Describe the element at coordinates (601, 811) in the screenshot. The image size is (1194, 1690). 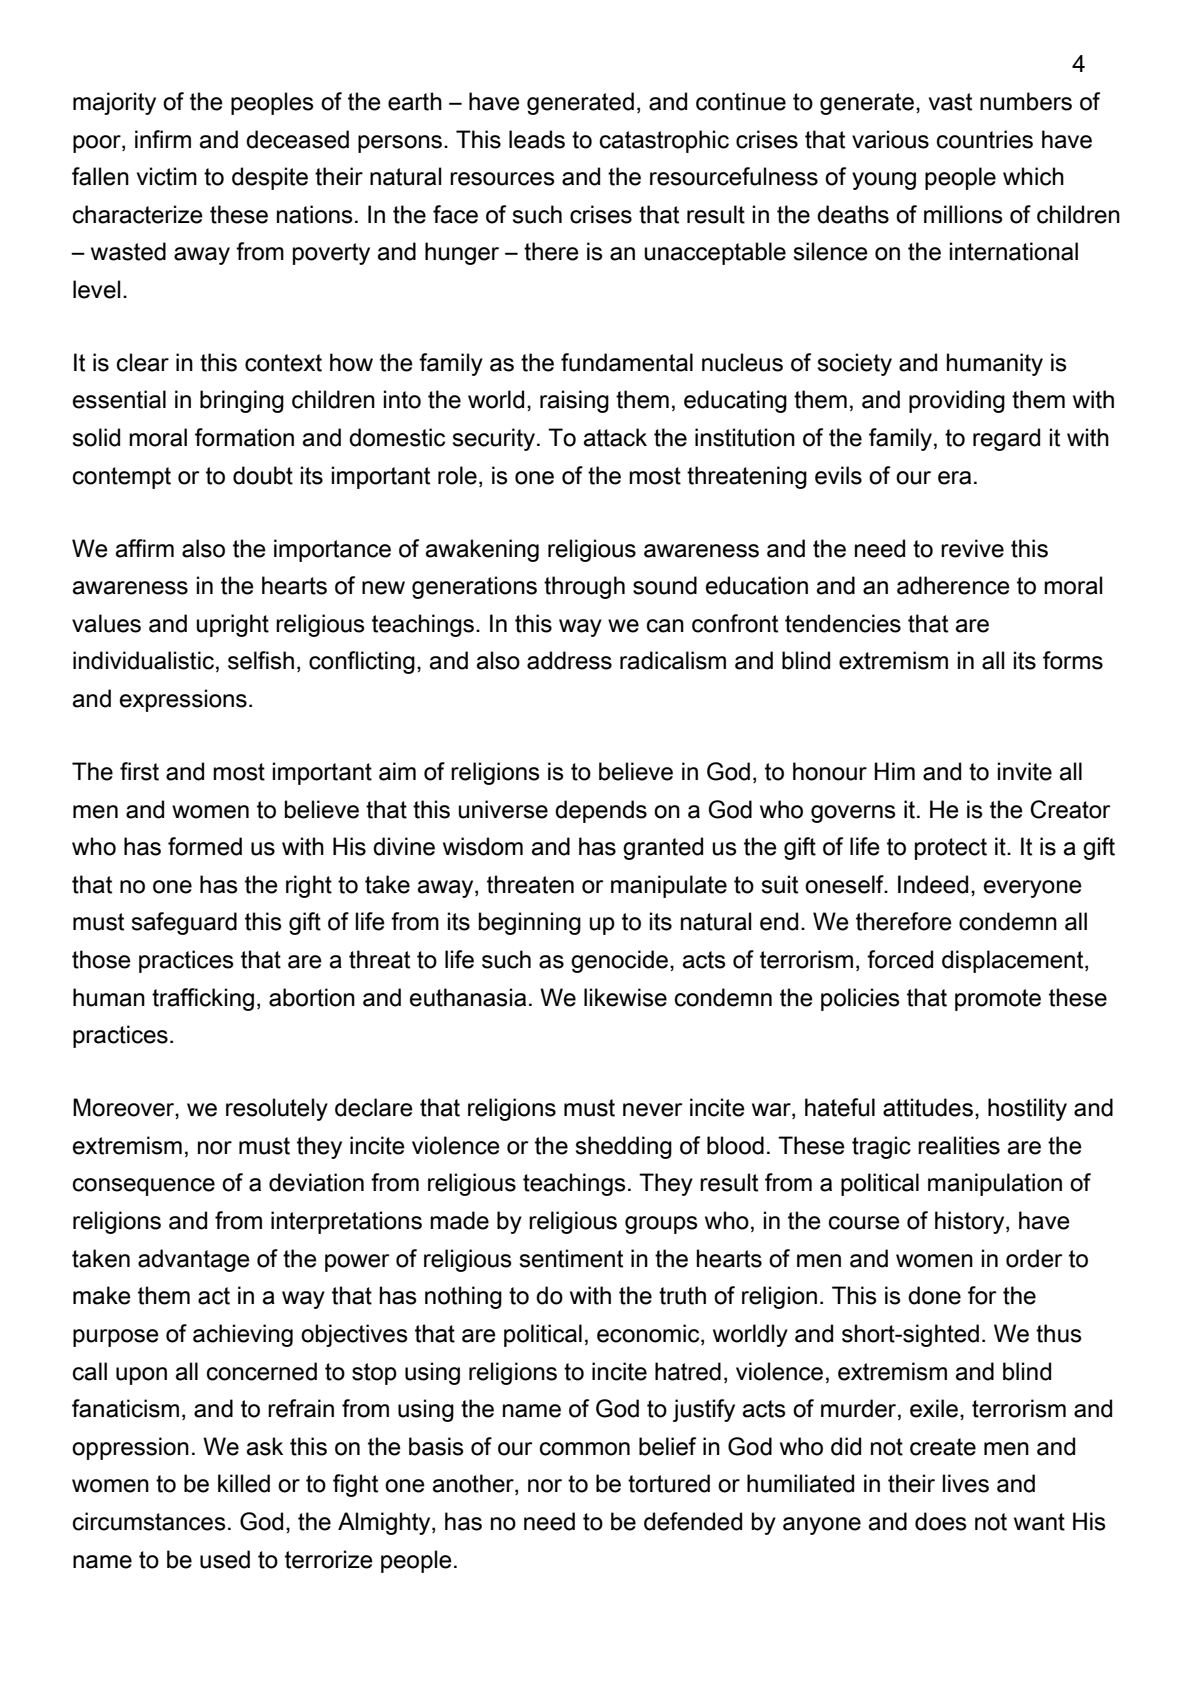
I see `depends` at that location.
